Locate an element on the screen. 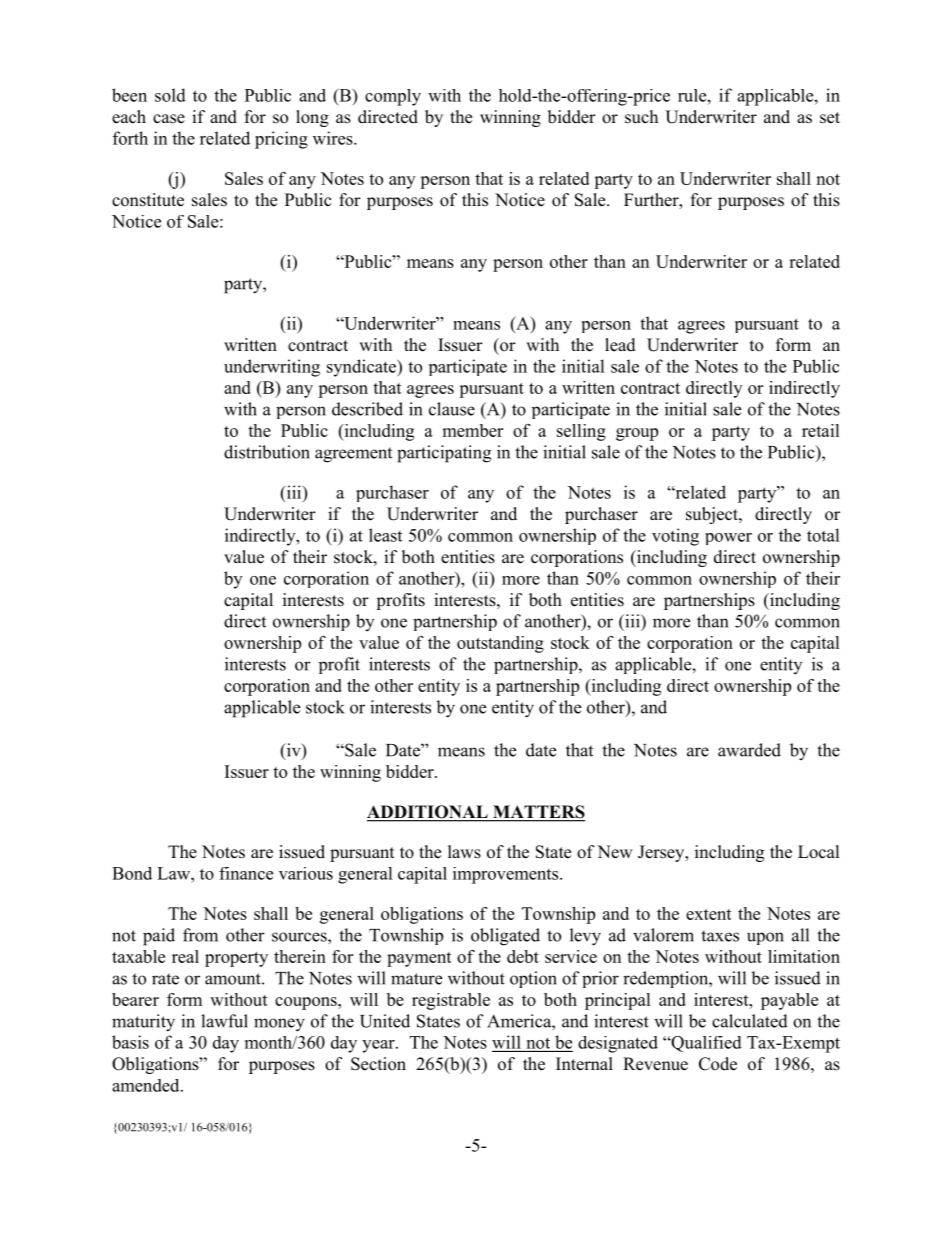  outstanding is located at coordinates (500, 644).
